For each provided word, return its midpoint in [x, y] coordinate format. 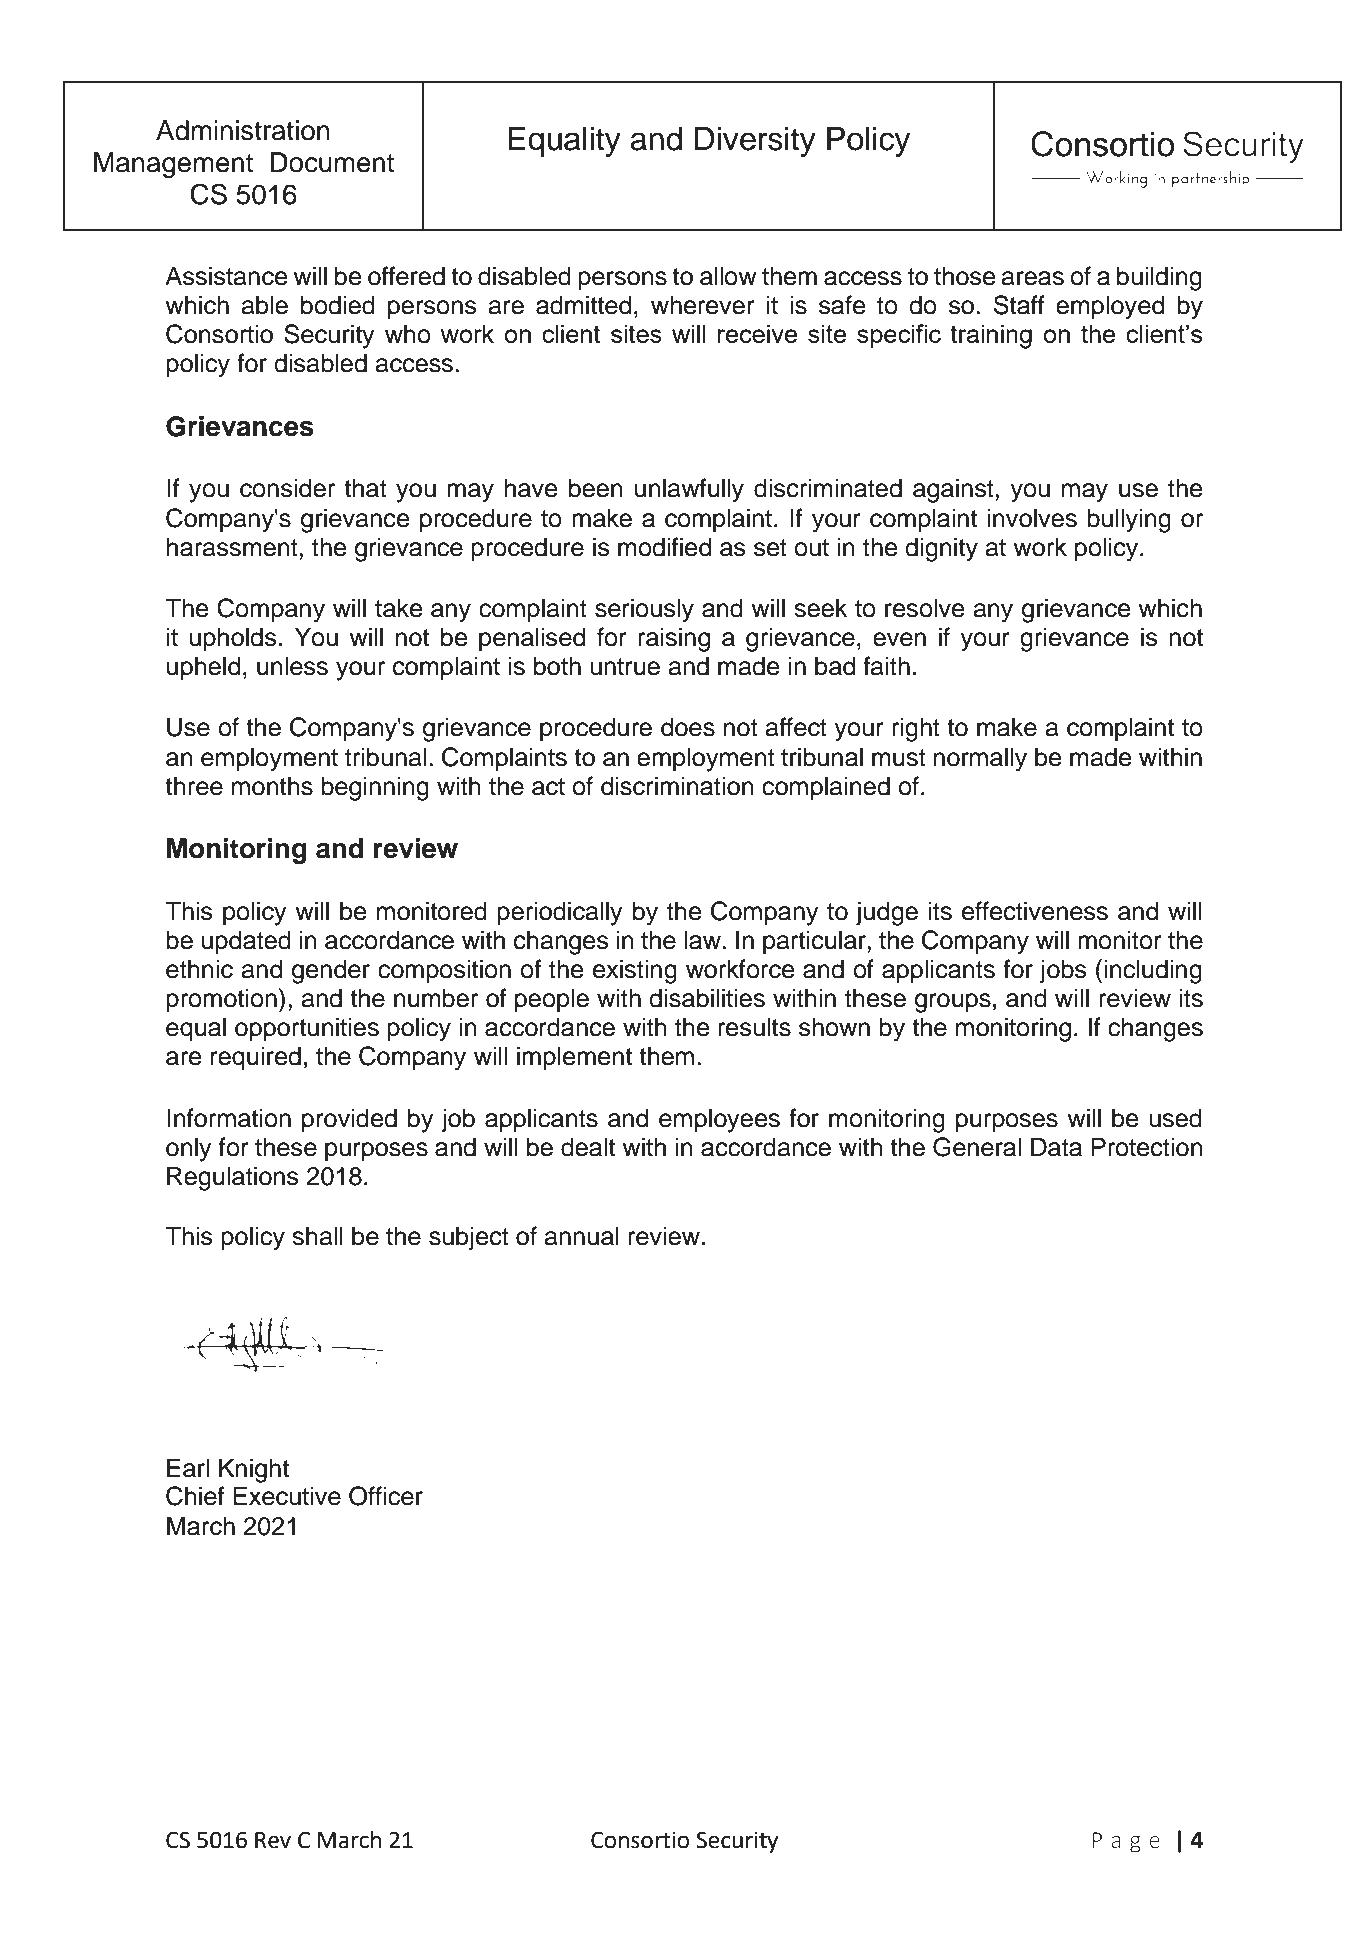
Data [1056, 1147]
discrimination [677, 786]
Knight [254, 1470]
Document [332, 162]
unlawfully [689, 490]
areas [1033, 278]
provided [349, 1120]
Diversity [755, 141]
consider [287, 488]
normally [980, 759]
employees [719, 1120]
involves [1032, 518]
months [272, 786]
